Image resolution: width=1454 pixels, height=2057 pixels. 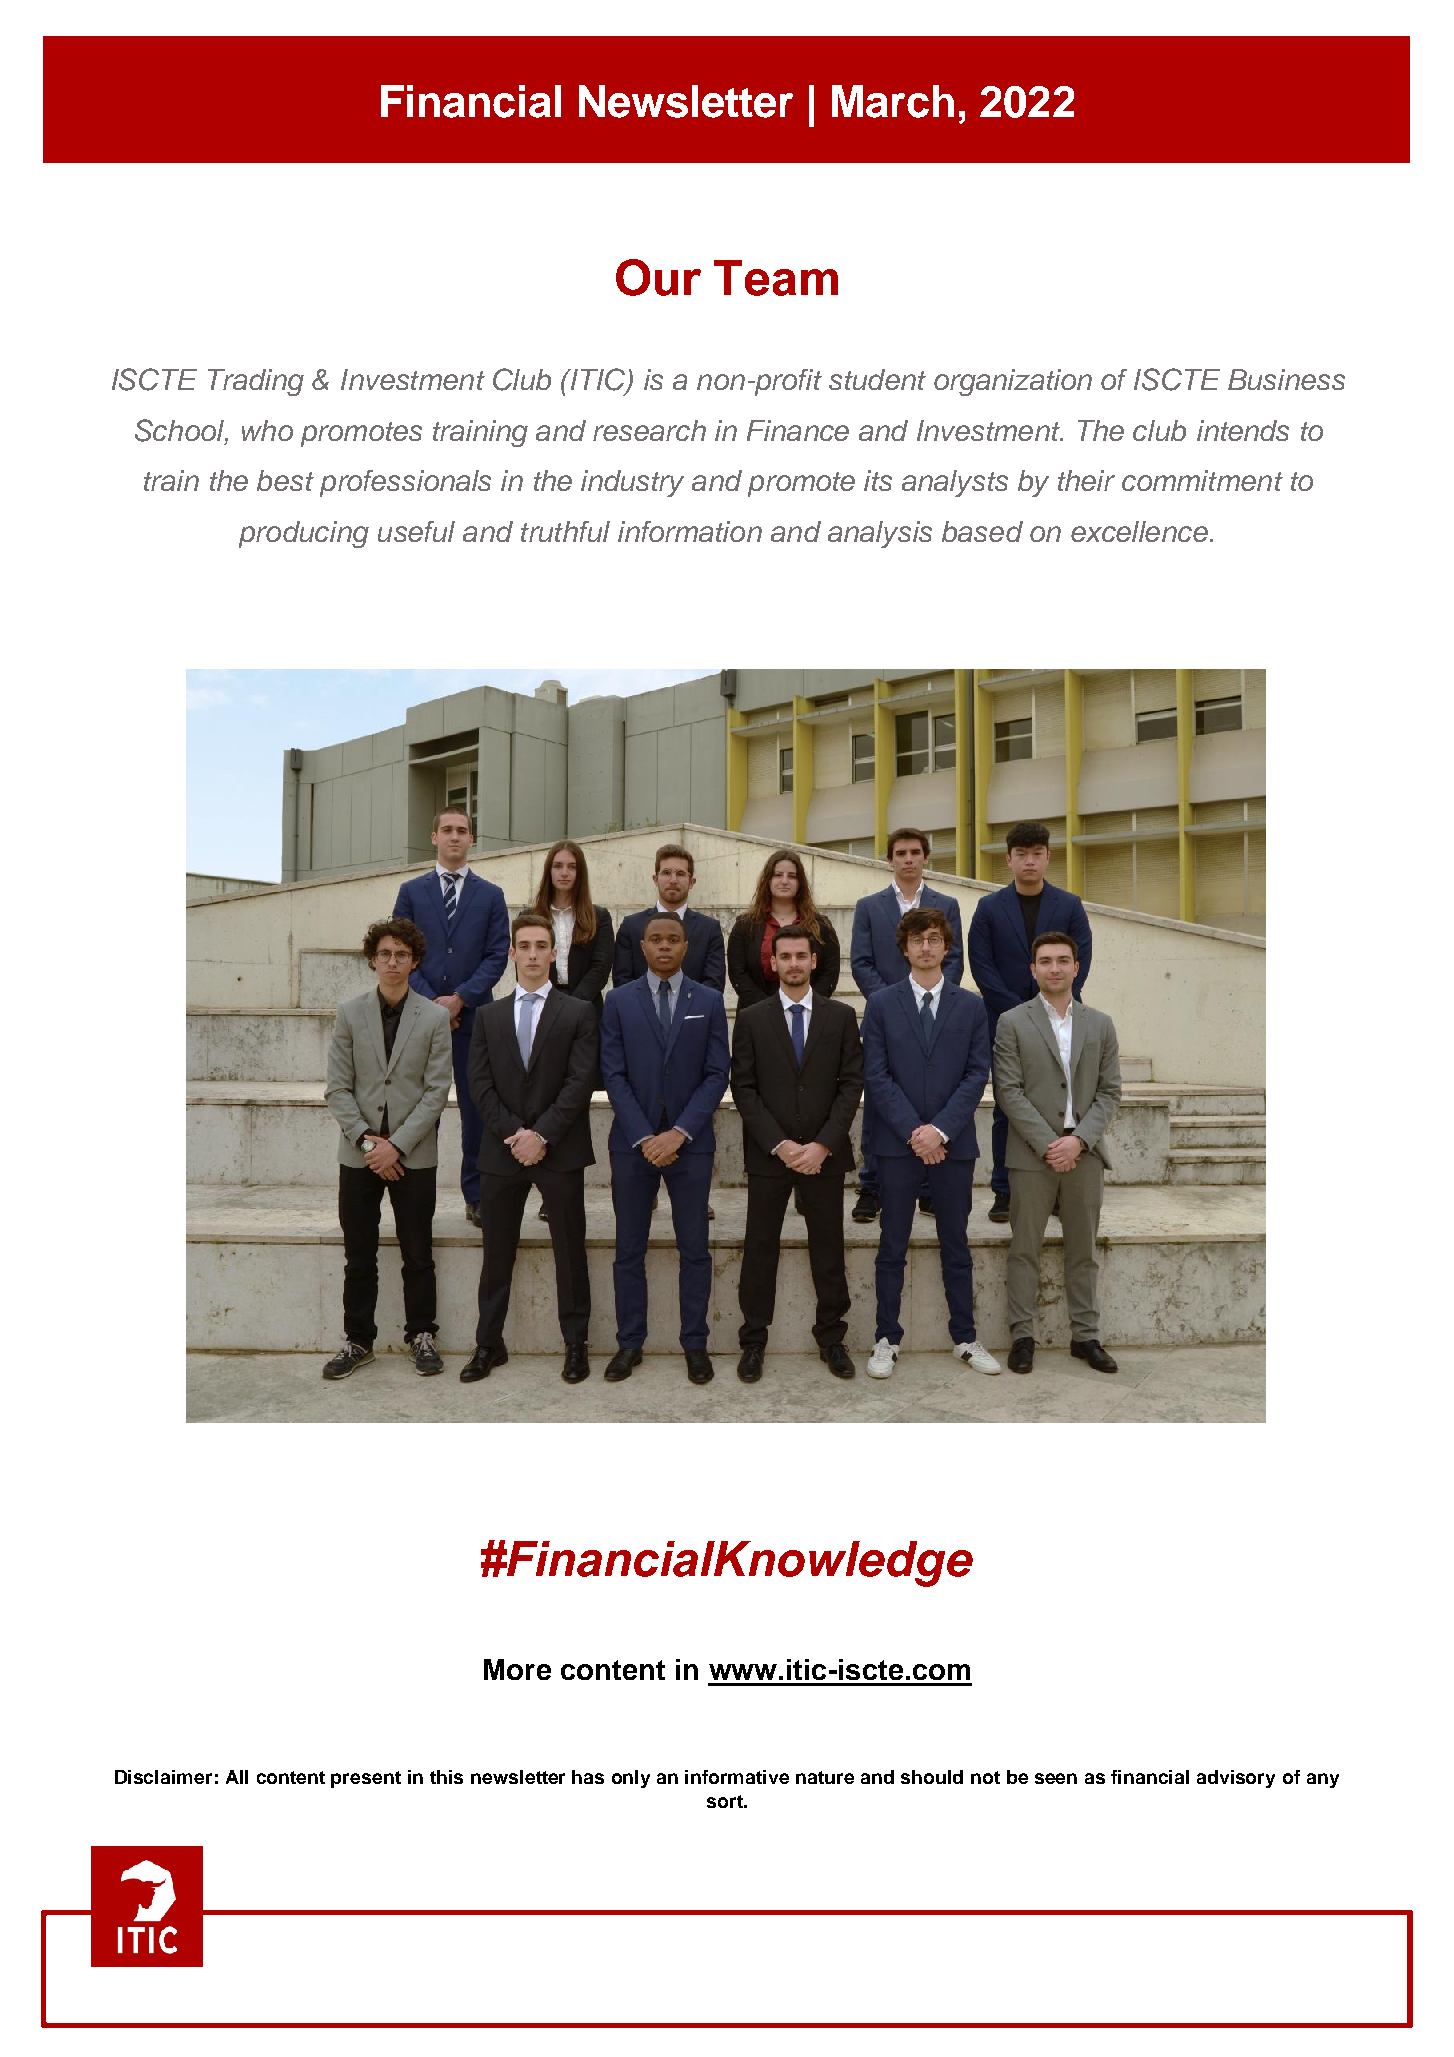 What do you see at coordinates (237, 1777) in the page?
I see `All` at bounding box center [237, 1777].
